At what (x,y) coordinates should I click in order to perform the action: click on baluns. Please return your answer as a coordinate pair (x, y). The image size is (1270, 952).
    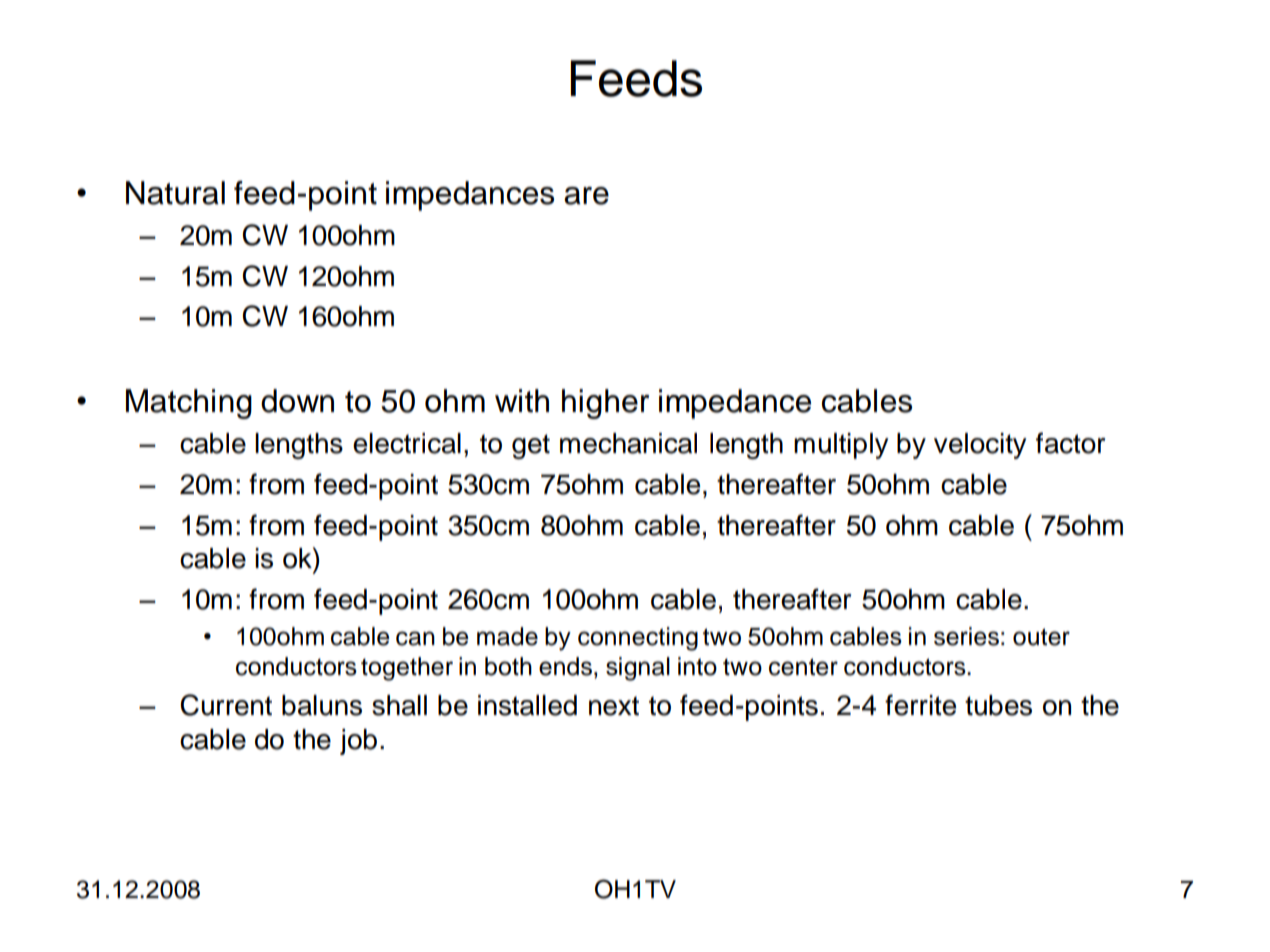
    Looking at the image, I should click on (322, 705).
